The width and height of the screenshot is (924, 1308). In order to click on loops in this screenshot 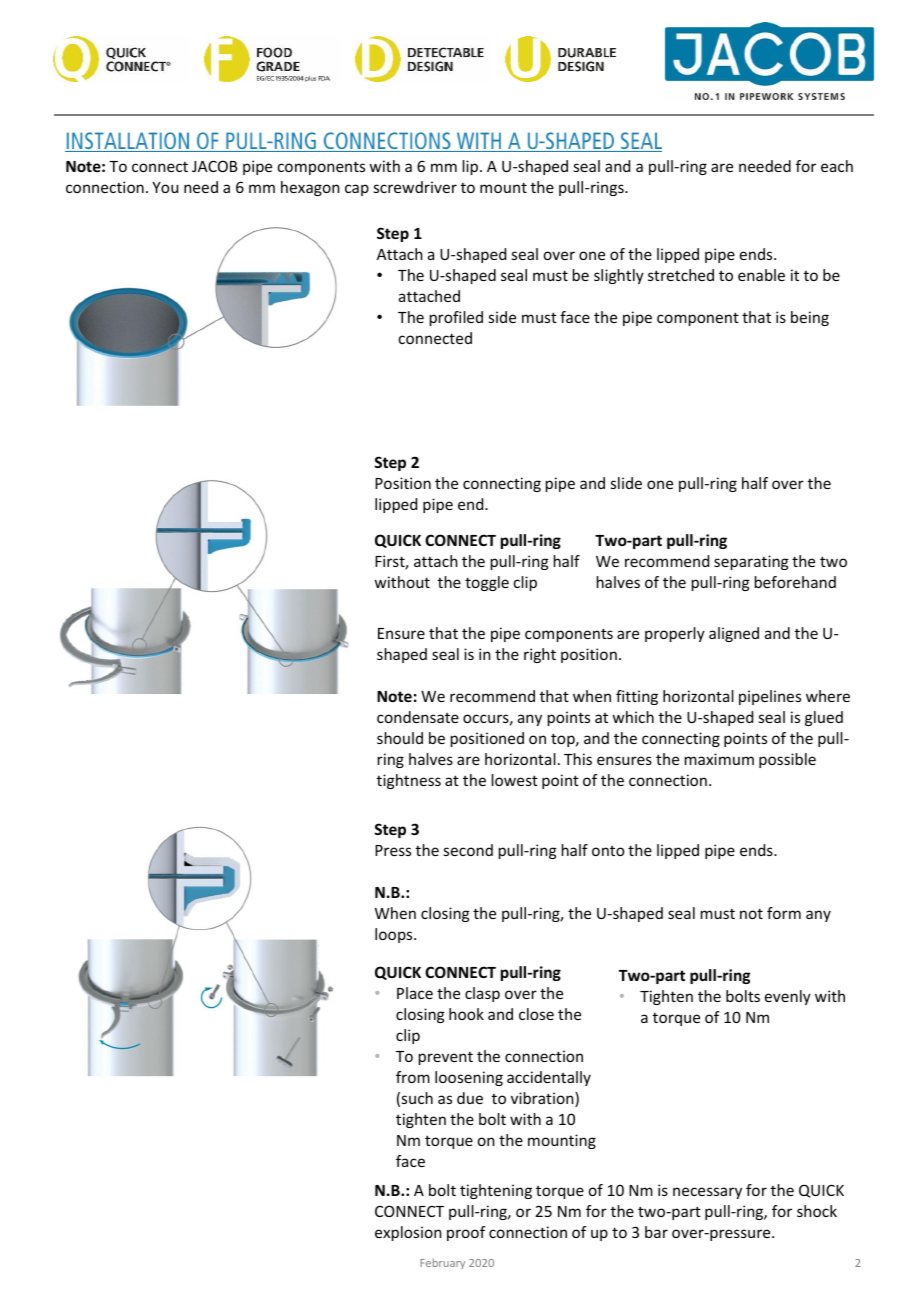, I will do `click(395, 935)`.
